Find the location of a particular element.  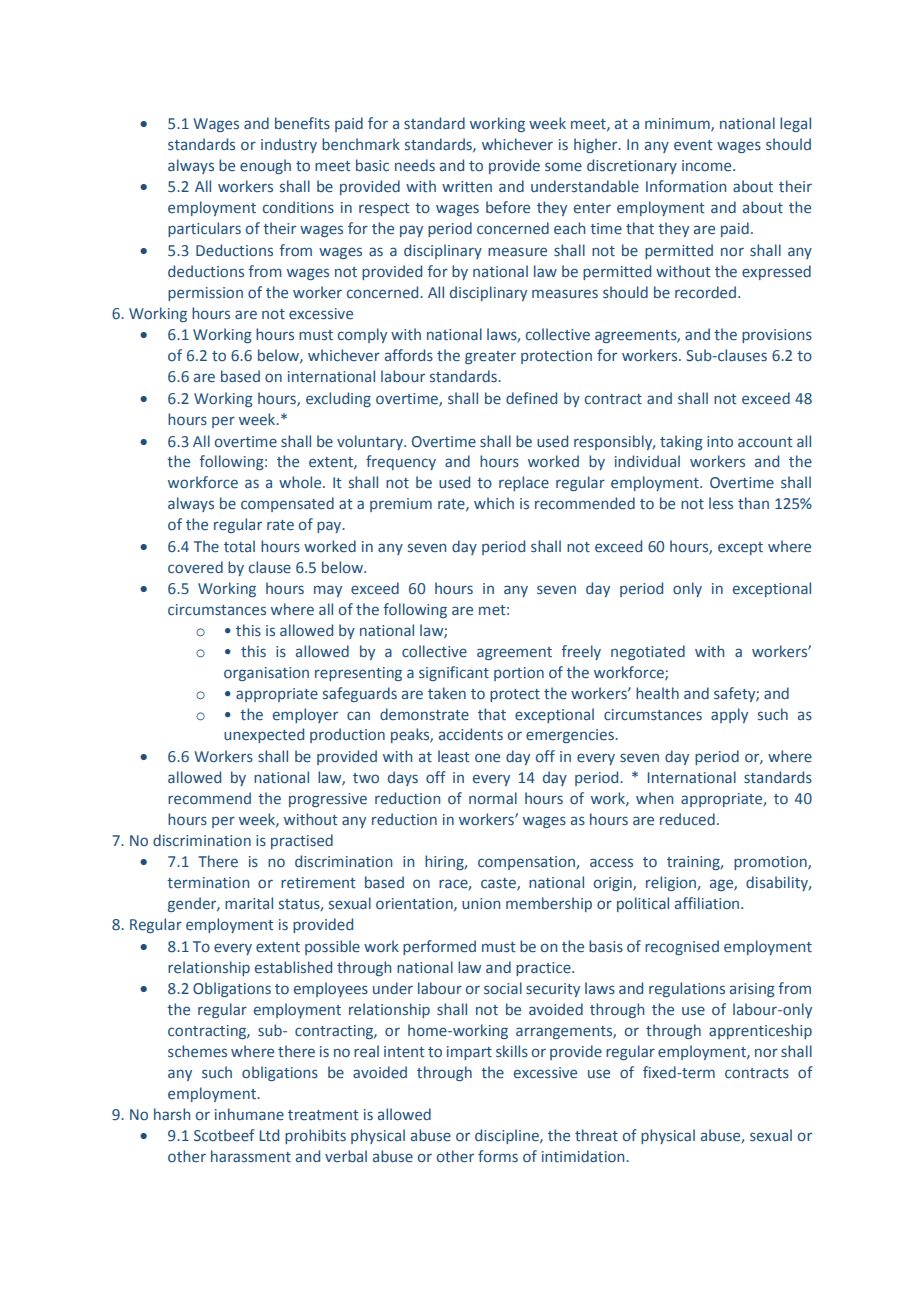

apprenticeship is located at coordinates (760, 1031).
